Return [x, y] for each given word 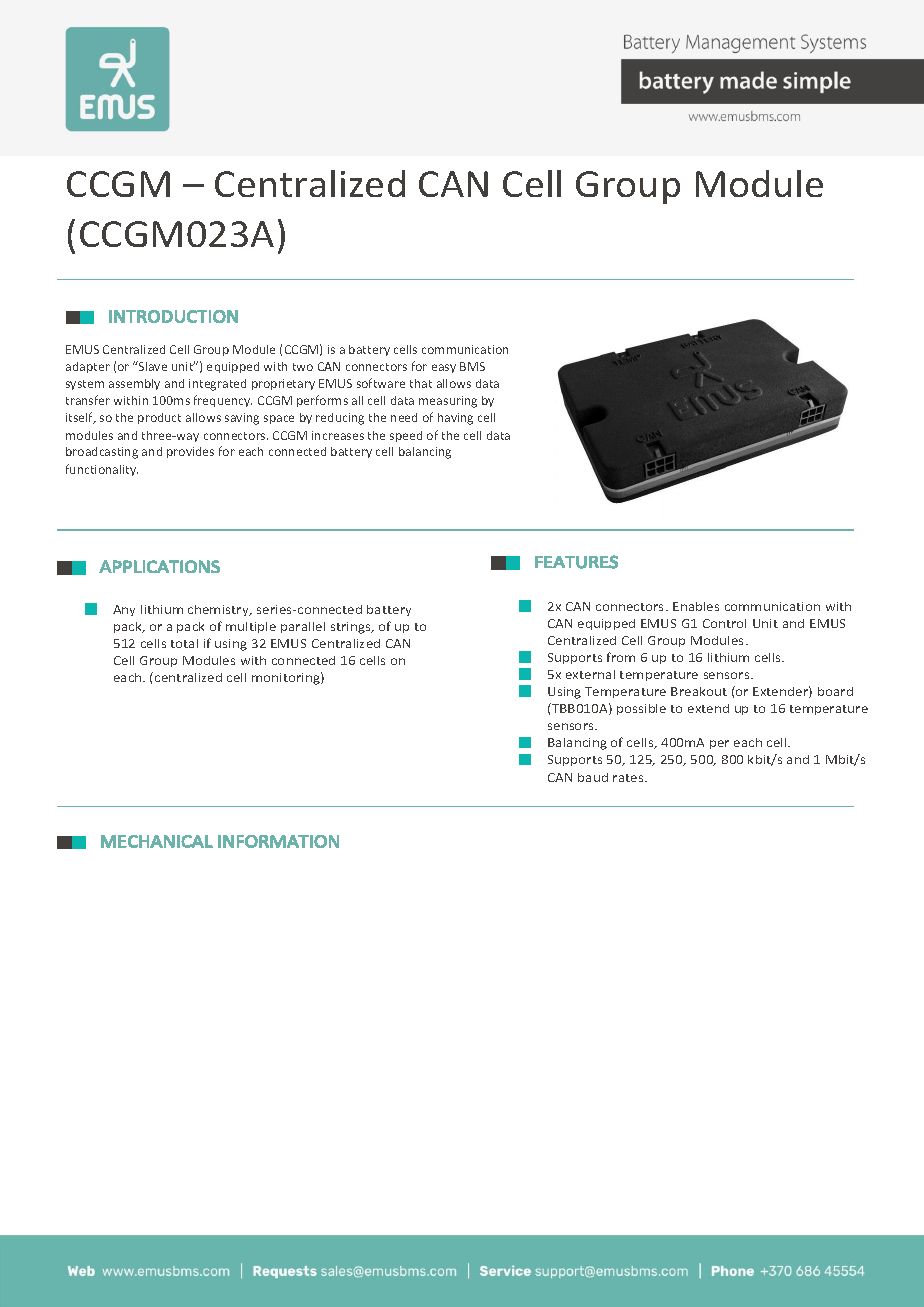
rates [629, 778]
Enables [696, 606]
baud [593, 777]
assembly [134, 384]
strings [352, 628]
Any [124, 610]
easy [444, 368]
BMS [472, 366]
